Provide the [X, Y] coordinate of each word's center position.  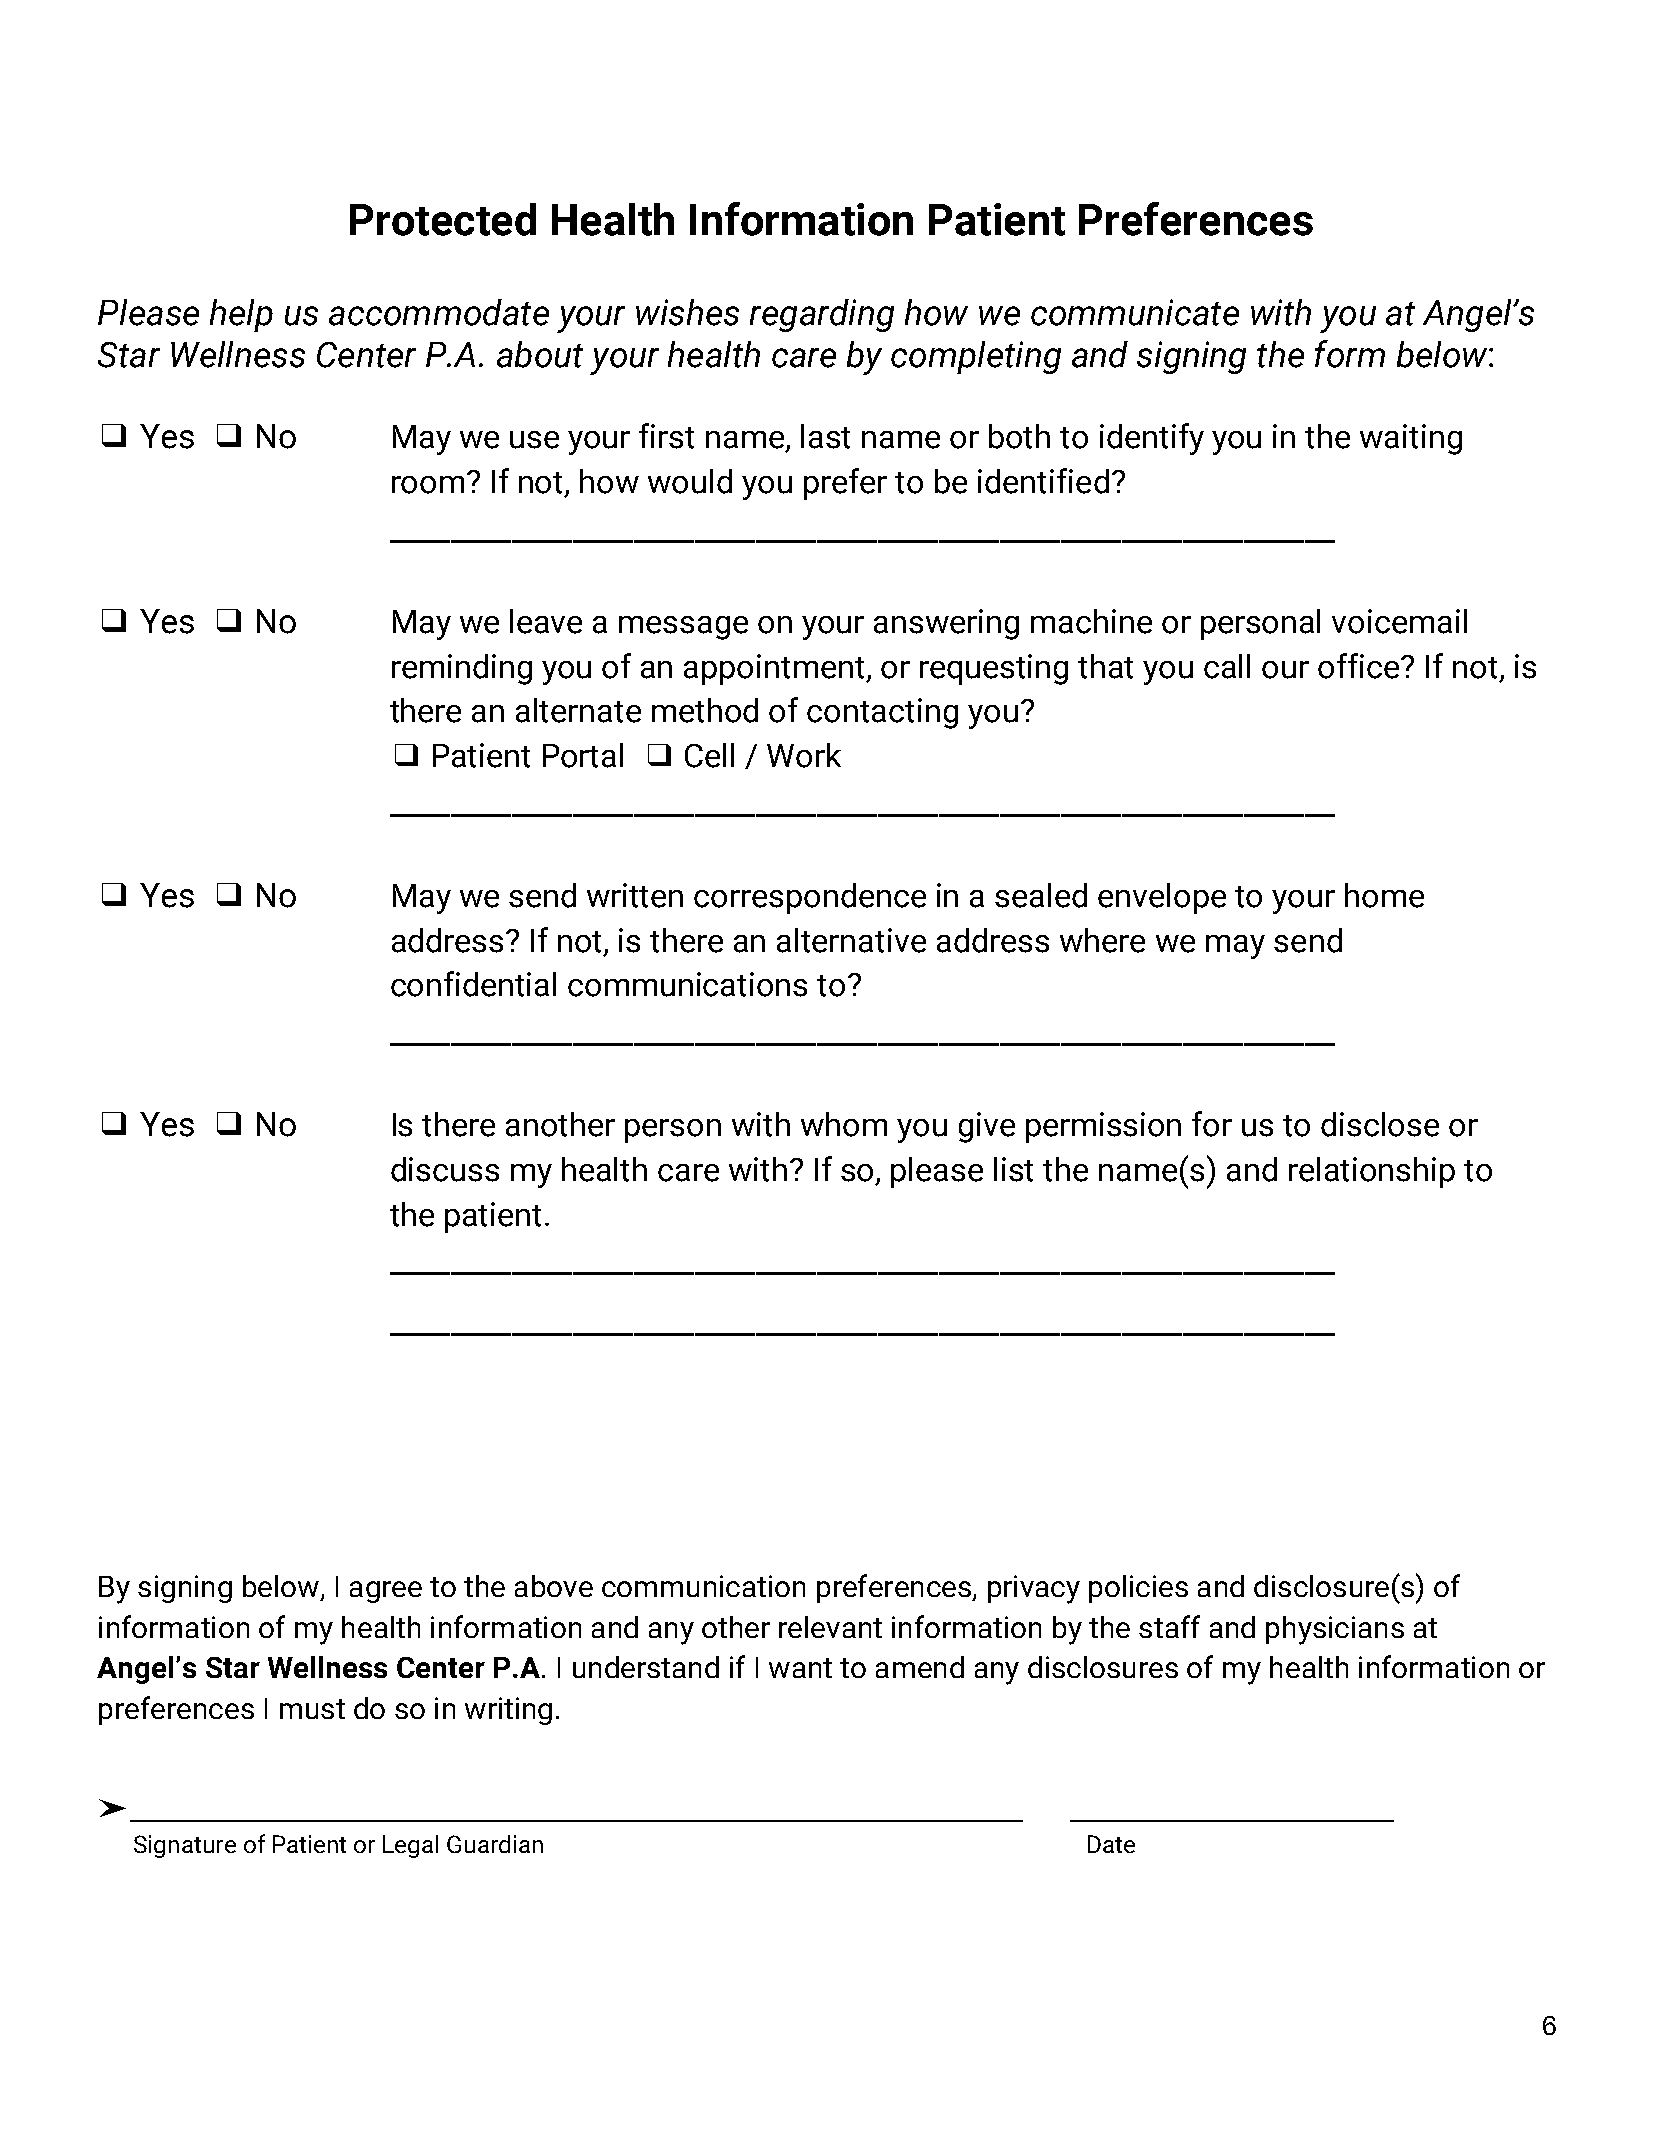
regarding [822, 315]
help [241, 315]
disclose [1380, 1124]
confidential [473, 984]
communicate [1135, 312]
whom [844, 1124]
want [800, 1668]
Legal [410, 1846]
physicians [1335, 1630]
